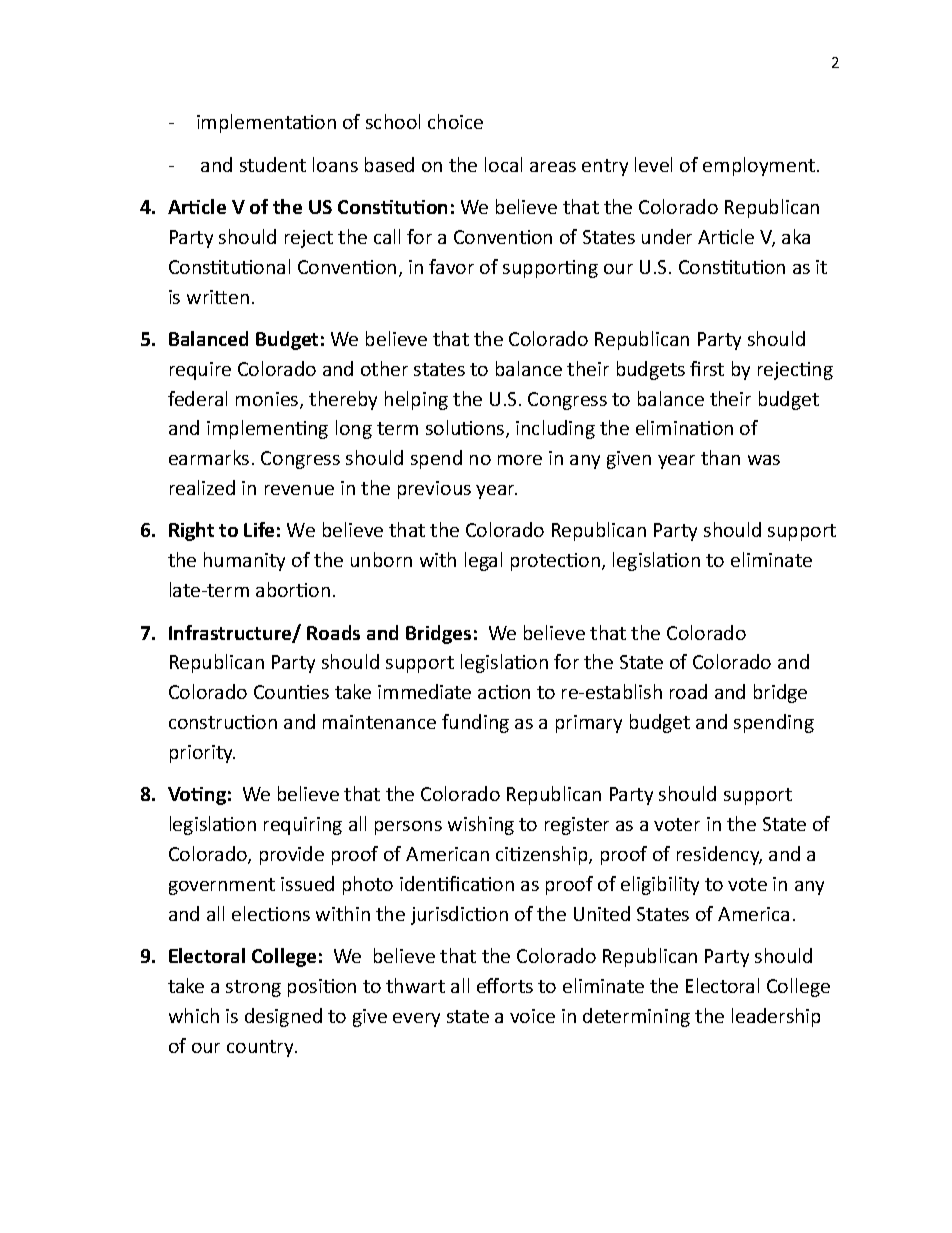 The height and width of the document is (1233, 952). What do you see at coordinates (244, 561) in the document?
I see `humanity` at bounding box center [244, 561].
